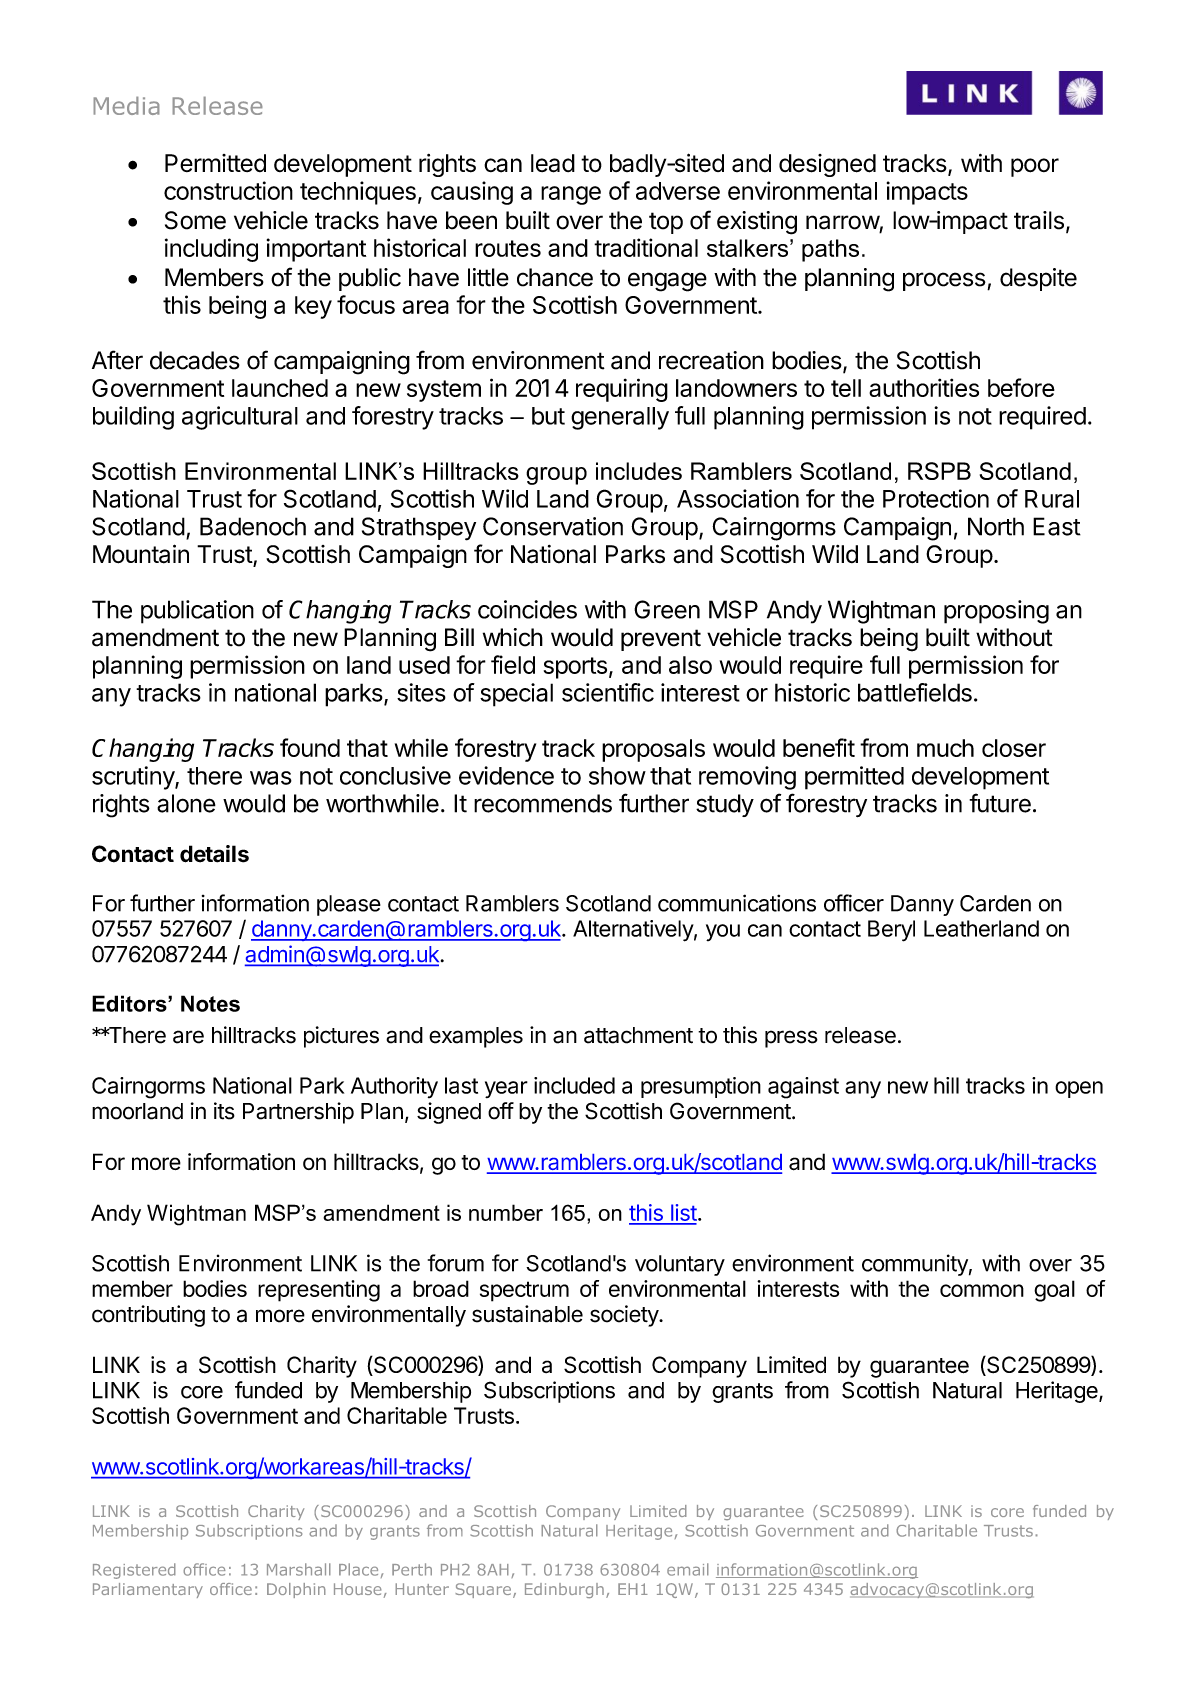  I want to click on poor, so click(1035, 167).
